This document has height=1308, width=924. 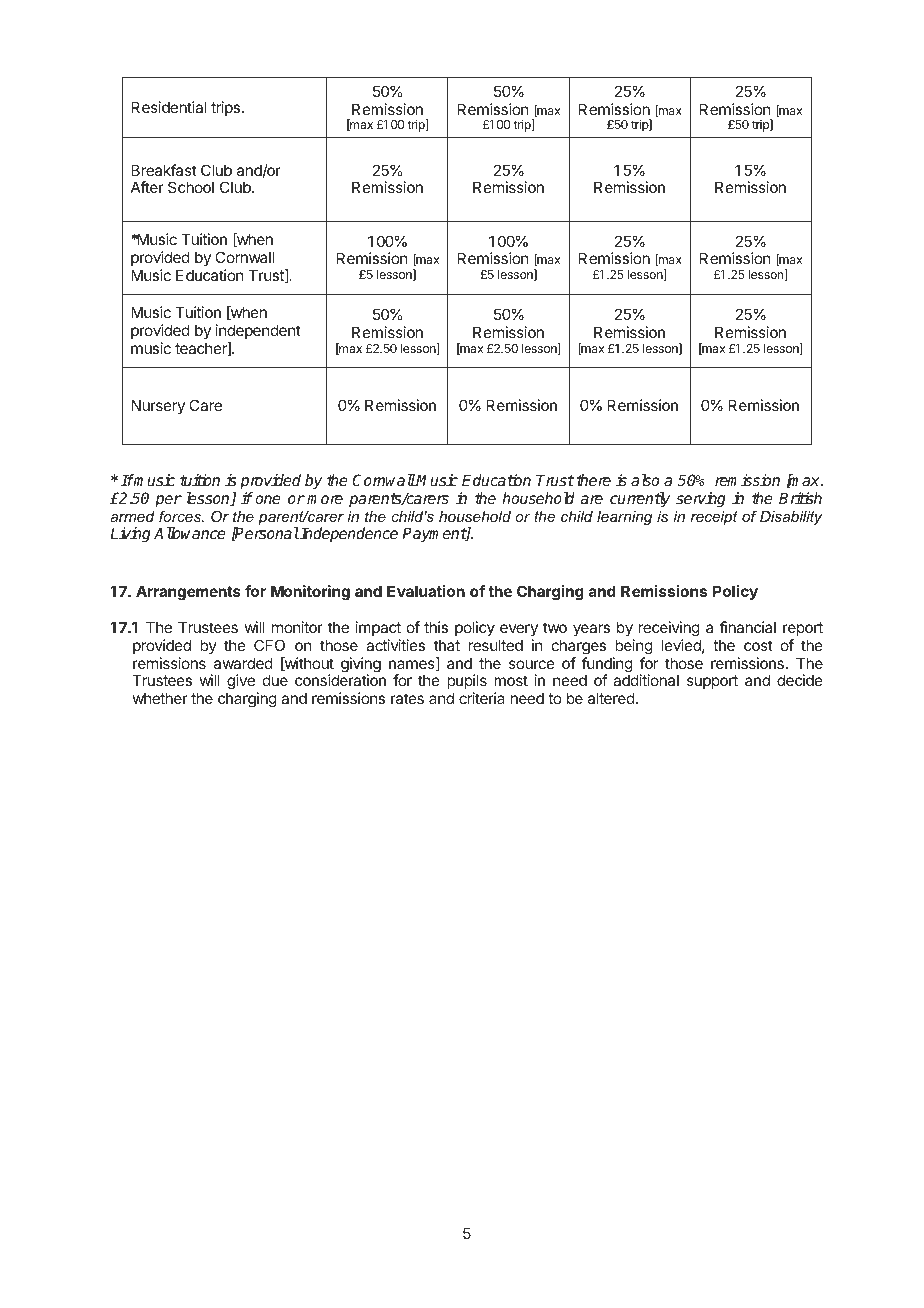 I want to click on receipt, so click(x=714, y=518).
